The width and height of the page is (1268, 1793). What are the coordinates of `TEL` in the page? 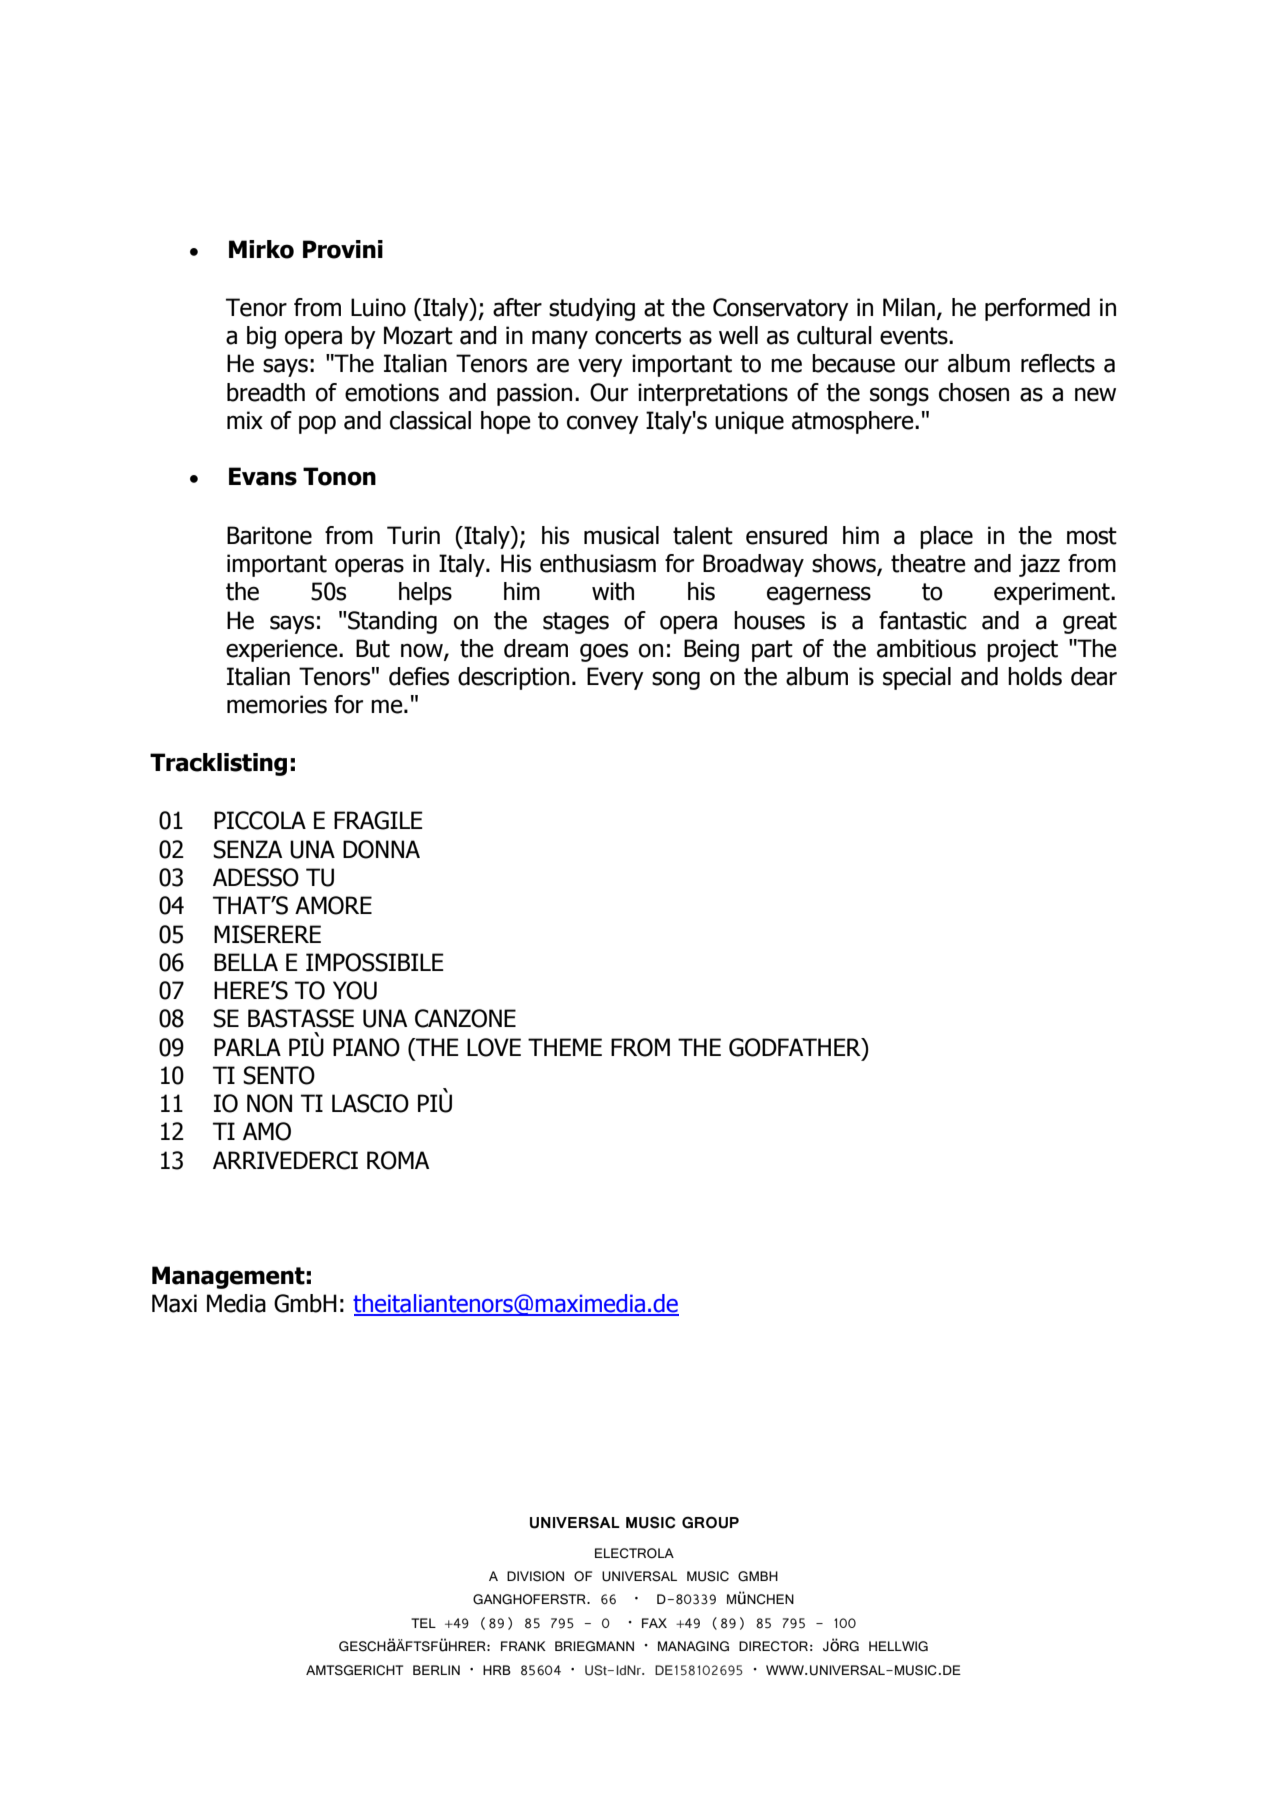 It's located at (423, 1623).
